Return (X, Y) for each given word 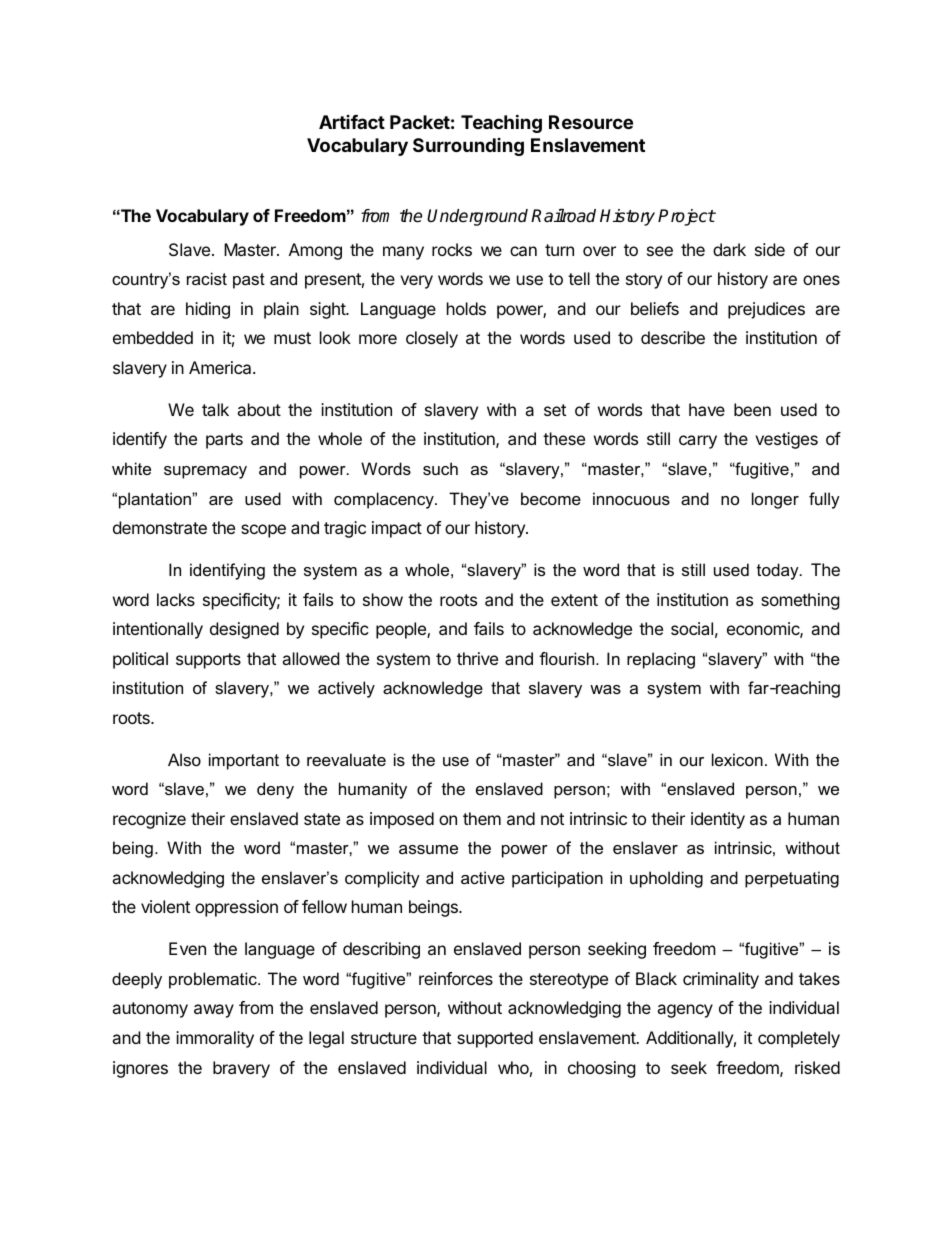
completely (799, 1039)
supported (495, 1039)
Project (686, 217)
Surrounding (468, 147)
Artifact (352, 122)
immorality (215, 1039)
